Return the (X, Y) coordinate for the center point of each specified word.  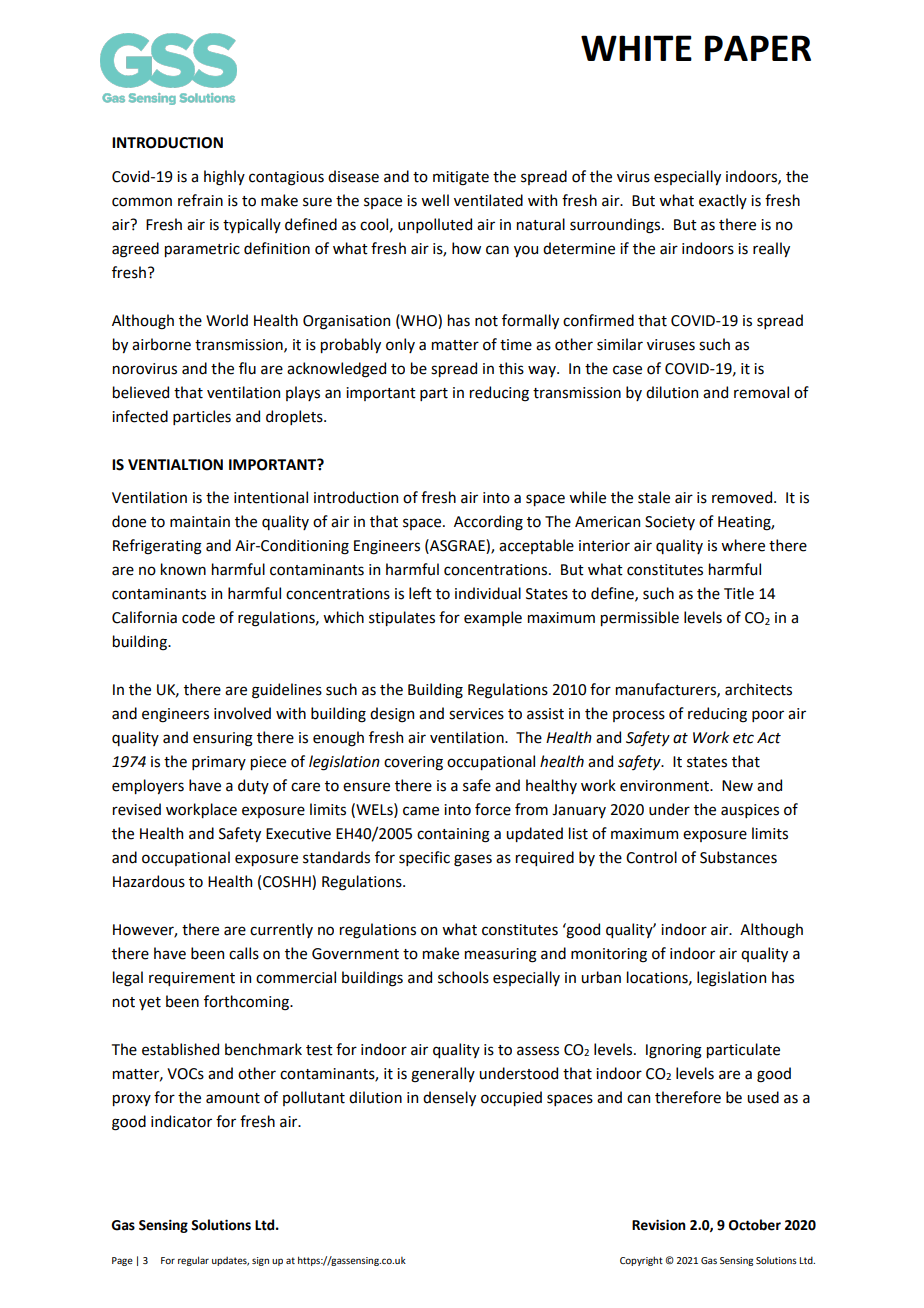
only (400, 345)
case (627, 370)
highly (224, 178)
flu (247, 368)
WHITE (636, 48)
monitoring (609, 955)
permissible (640, 618)
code (198, 617)
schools (463, 977)
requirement (192, 979)
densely (449, 1098)
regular (193, 1261)
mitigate (461, 178)
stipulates (402, 618)
